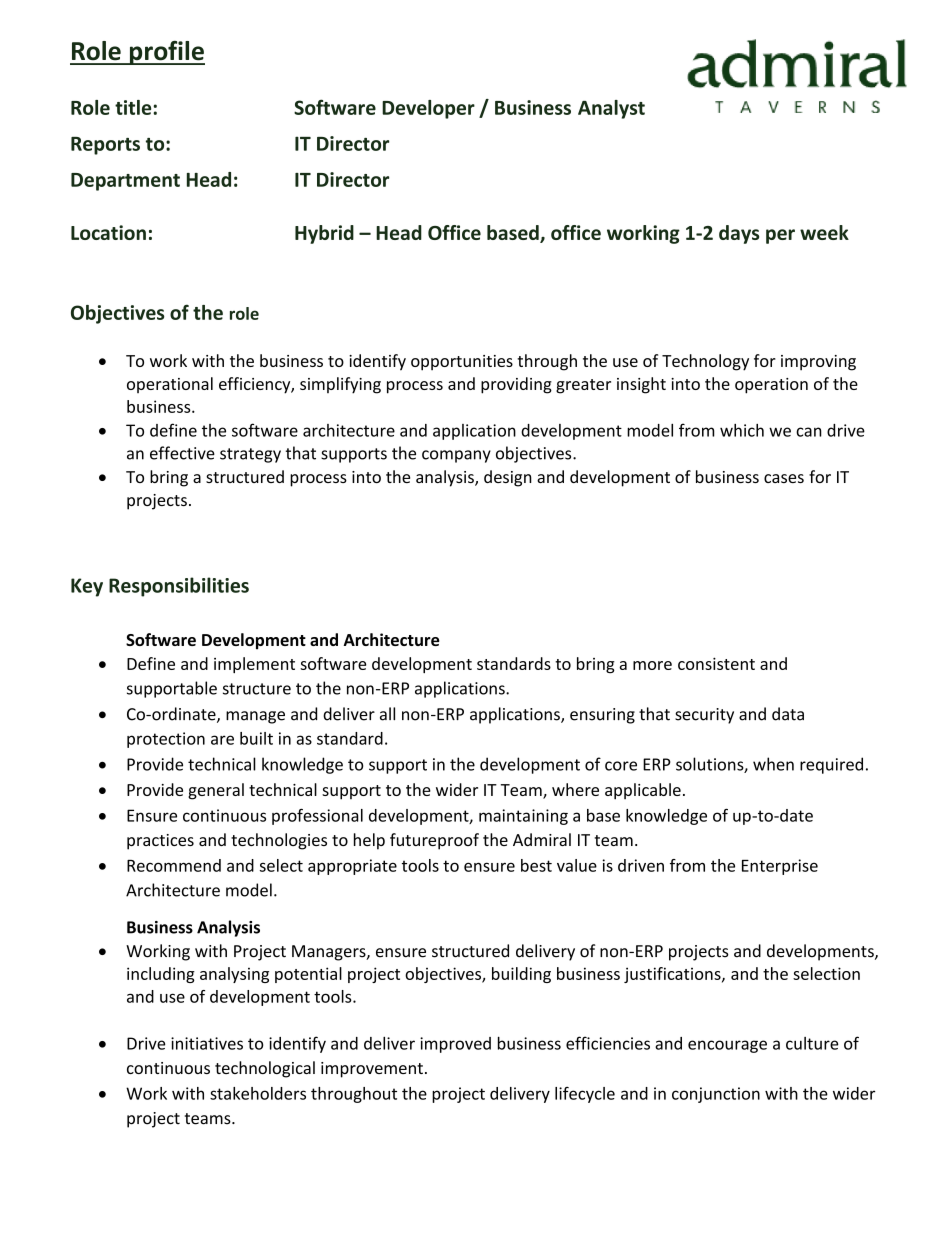  What do you see at coordinates (179, 587) in the document?
I see `Responsibilities` at bounding box center [179, 587].
